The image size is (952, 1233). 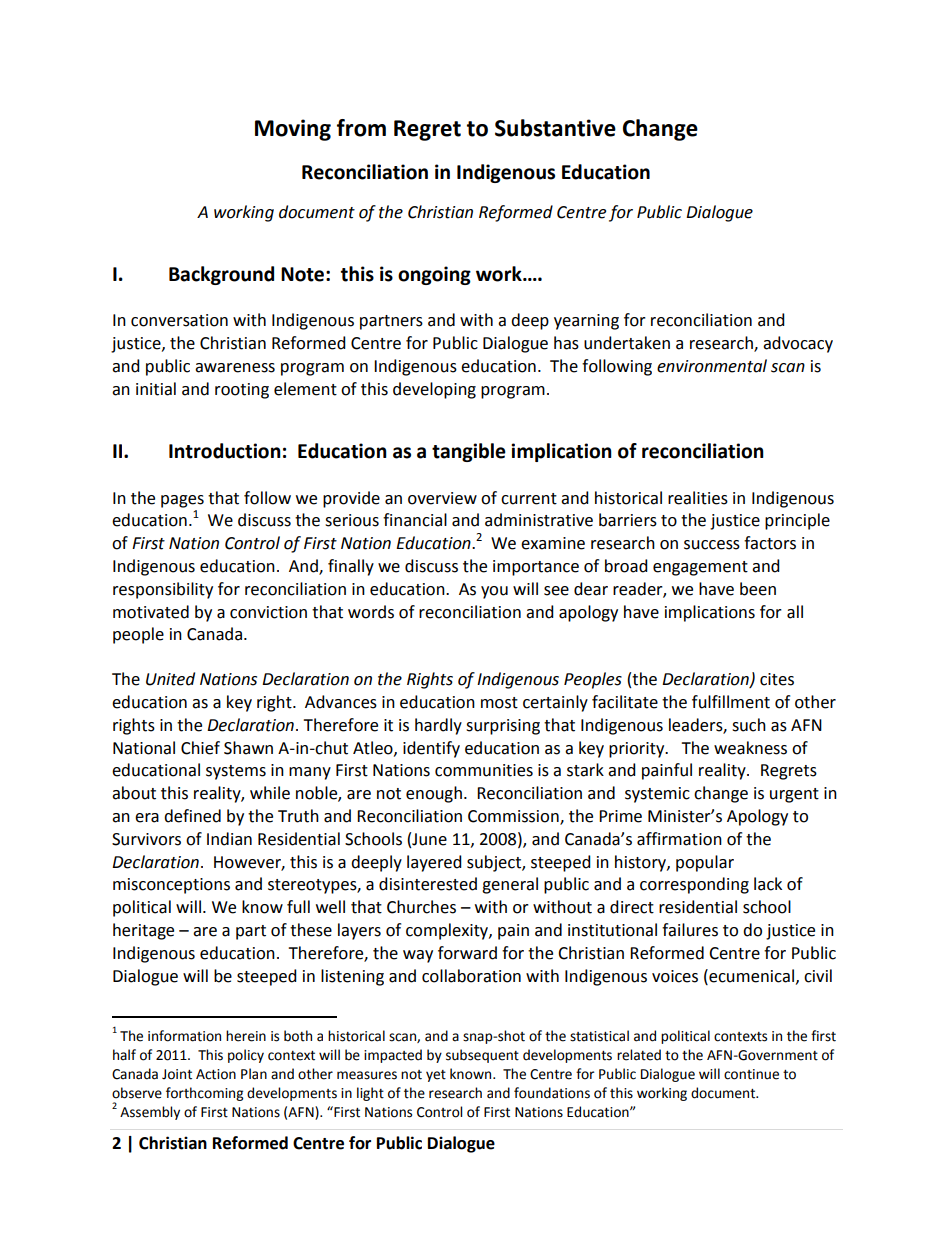 What do you see at coordinates (555, 128) in the document?
I see `Substantive` at bounding box center [555, 128].
